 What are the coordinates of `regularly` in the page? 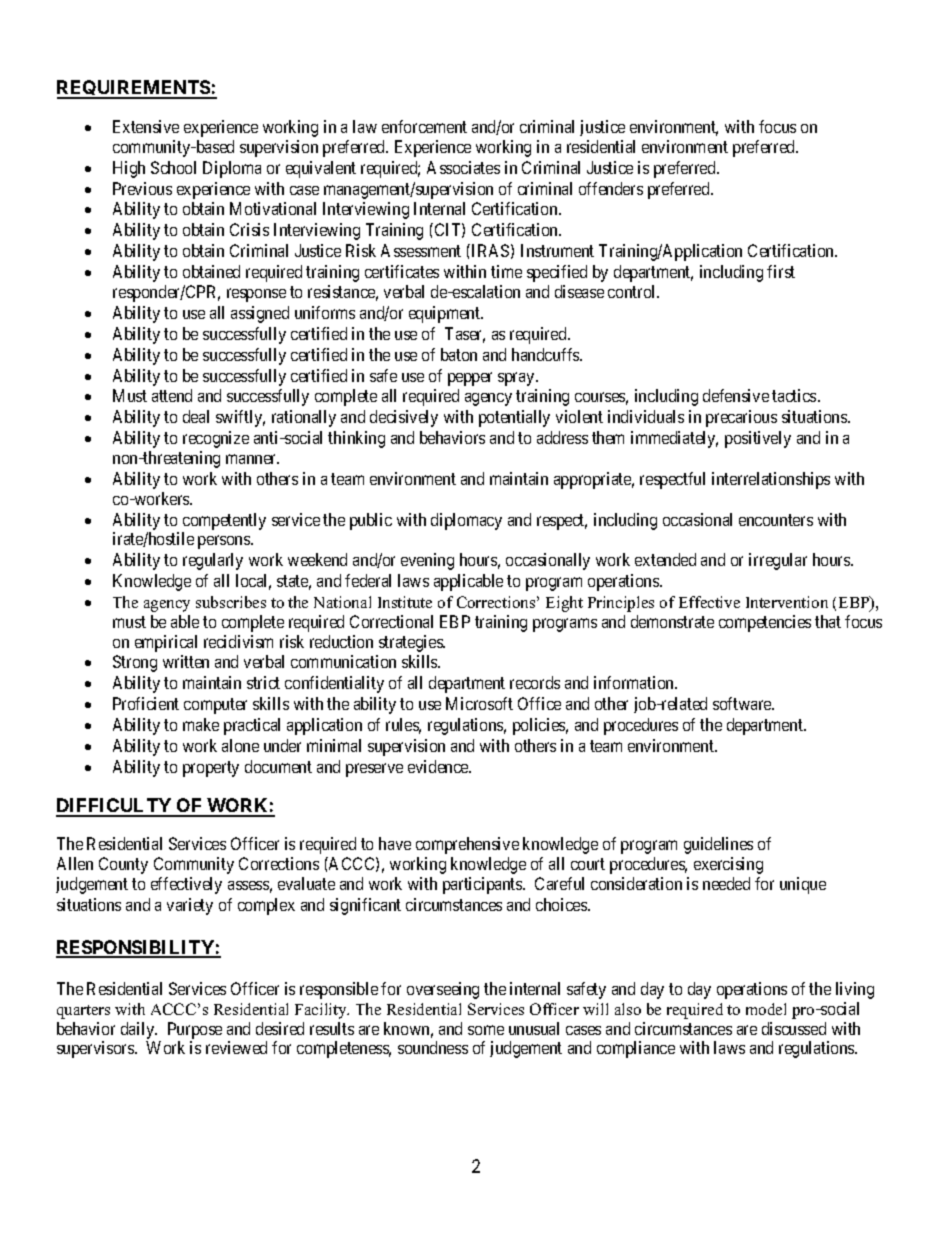 It's located at (213, 561).
